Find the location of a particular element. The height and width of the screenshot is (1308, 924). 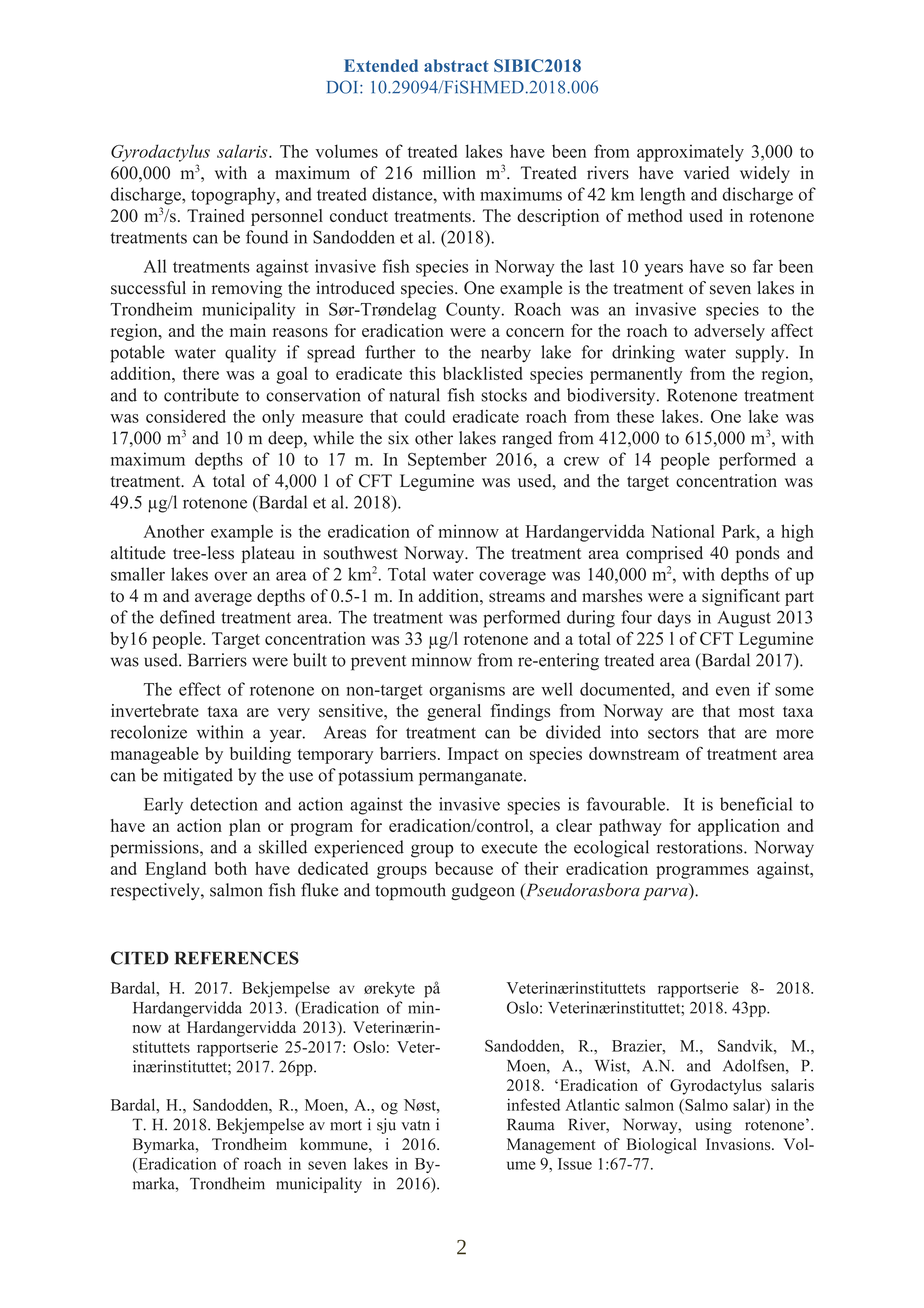

blacklisted is located at coordinates (483, 373).
